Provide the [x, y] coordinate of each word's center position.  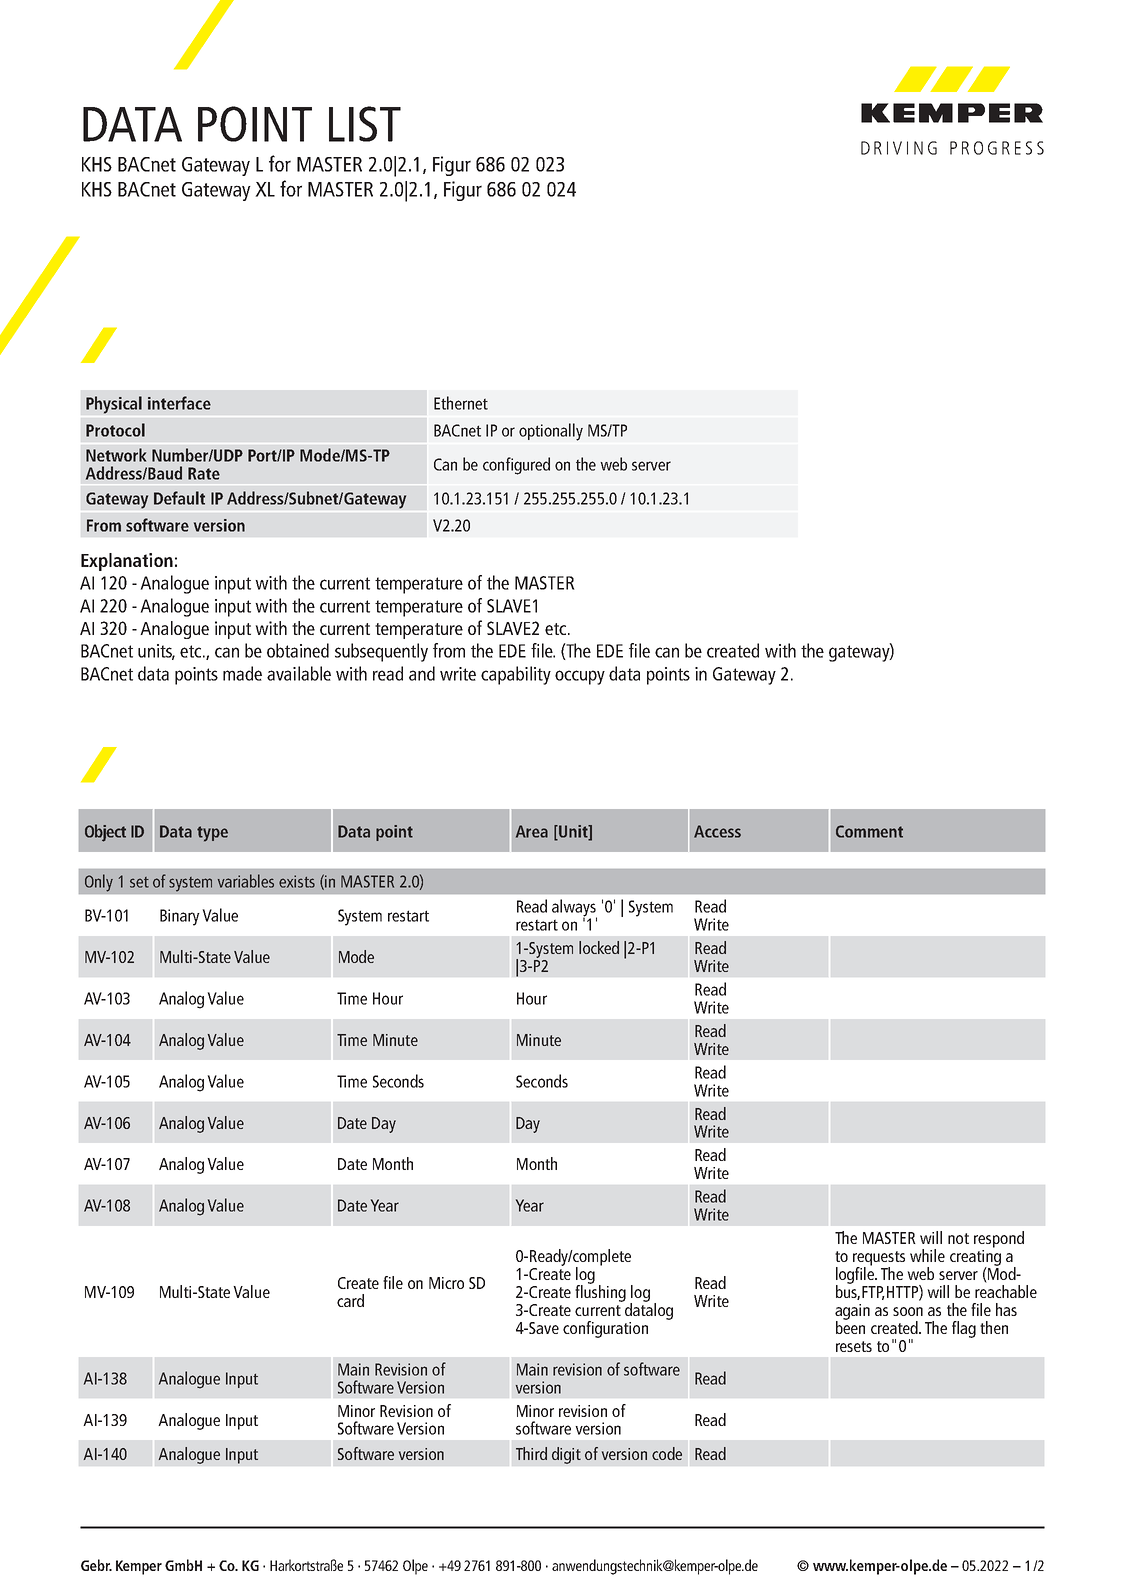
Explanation [127, 562]
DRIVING [899, 148]
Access [717, 831]
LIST [365, 124]
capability [516, 675]
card [350, 1300]
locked [599, 947]
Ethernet [461, 403]
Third [531, 1453]
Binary [180, 917]
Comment [869, 831]
